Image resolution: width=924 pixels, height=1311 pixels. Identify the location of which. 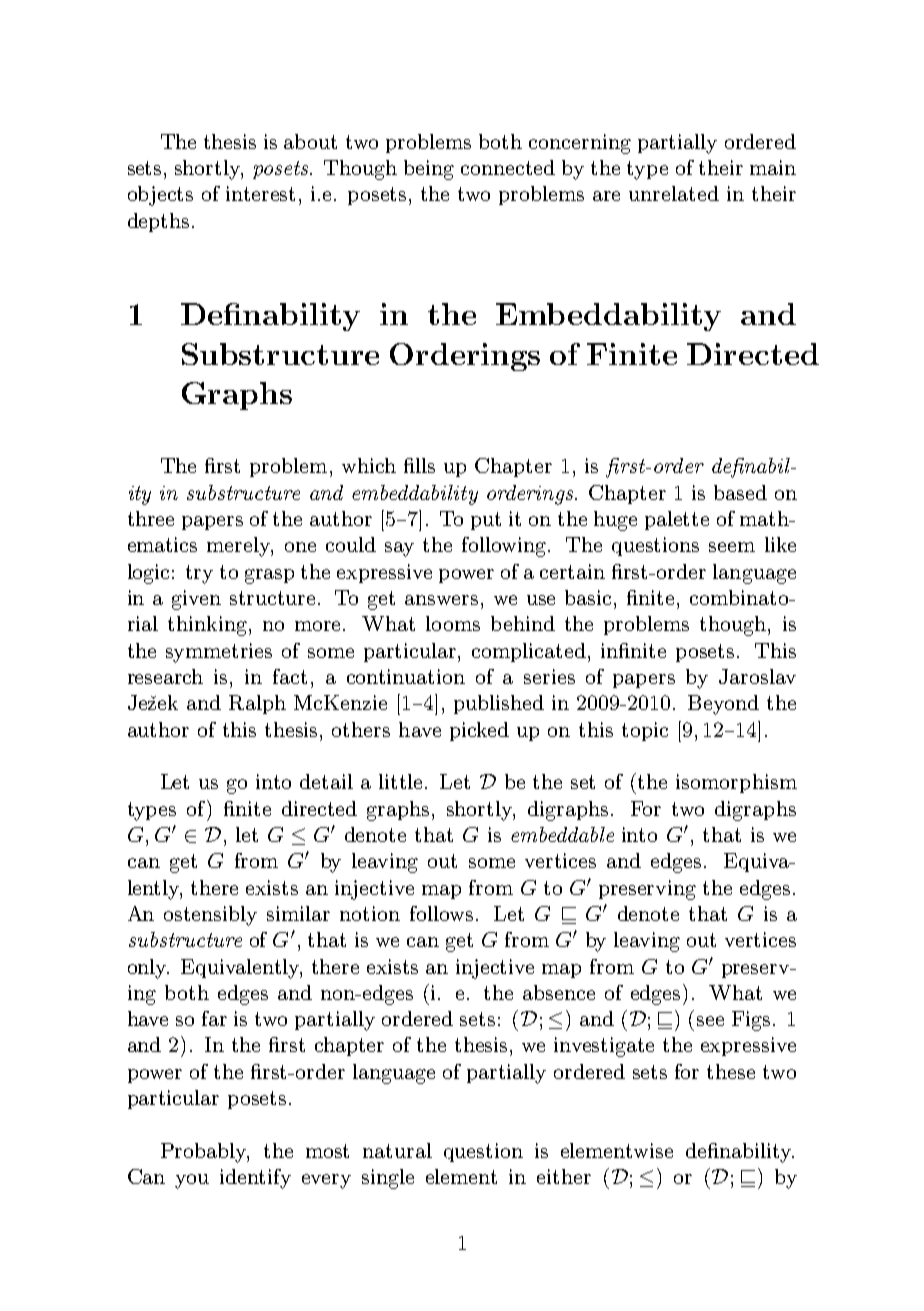
(369, 465).
